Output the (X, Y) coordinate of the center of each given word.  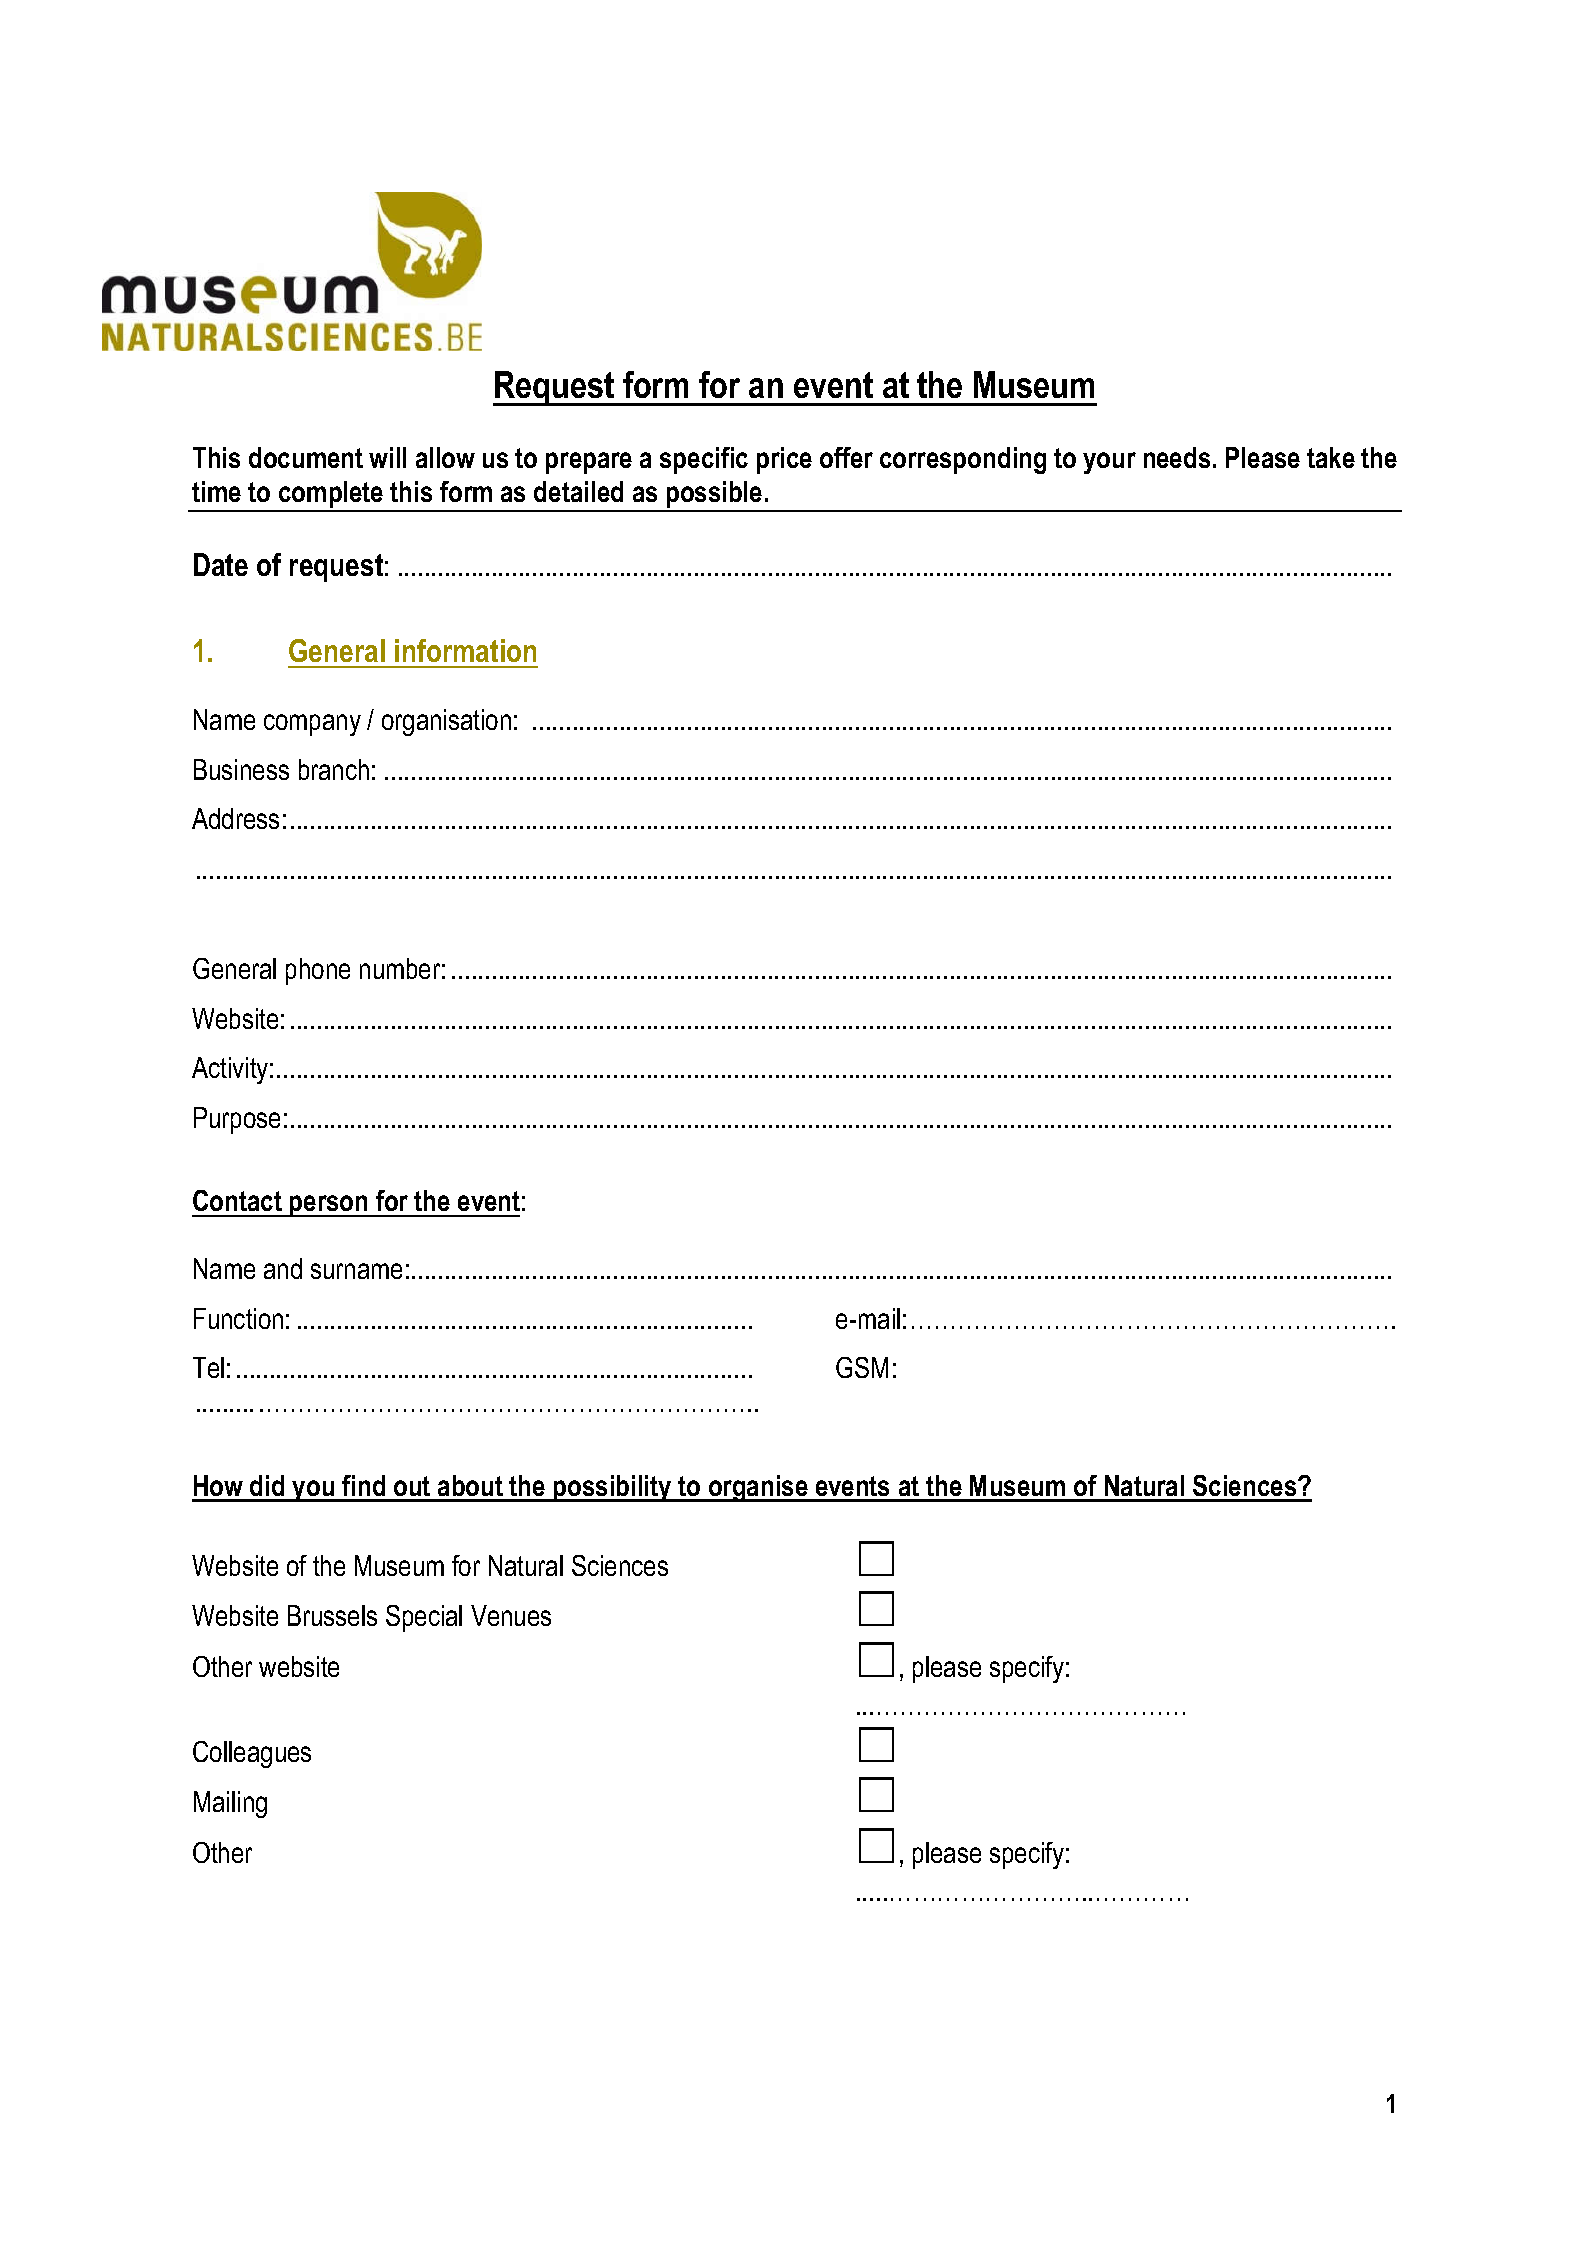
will (387, 457)
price (784, 460)
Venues (511, 1615)
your (1109, 463)
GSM (862, 1367)
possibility (613, 1488)
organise (758, 1488)
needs (1177, 457)
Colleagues (252, 1754)
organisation (446, 722)
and (283, 1268)
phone (318, 971)
